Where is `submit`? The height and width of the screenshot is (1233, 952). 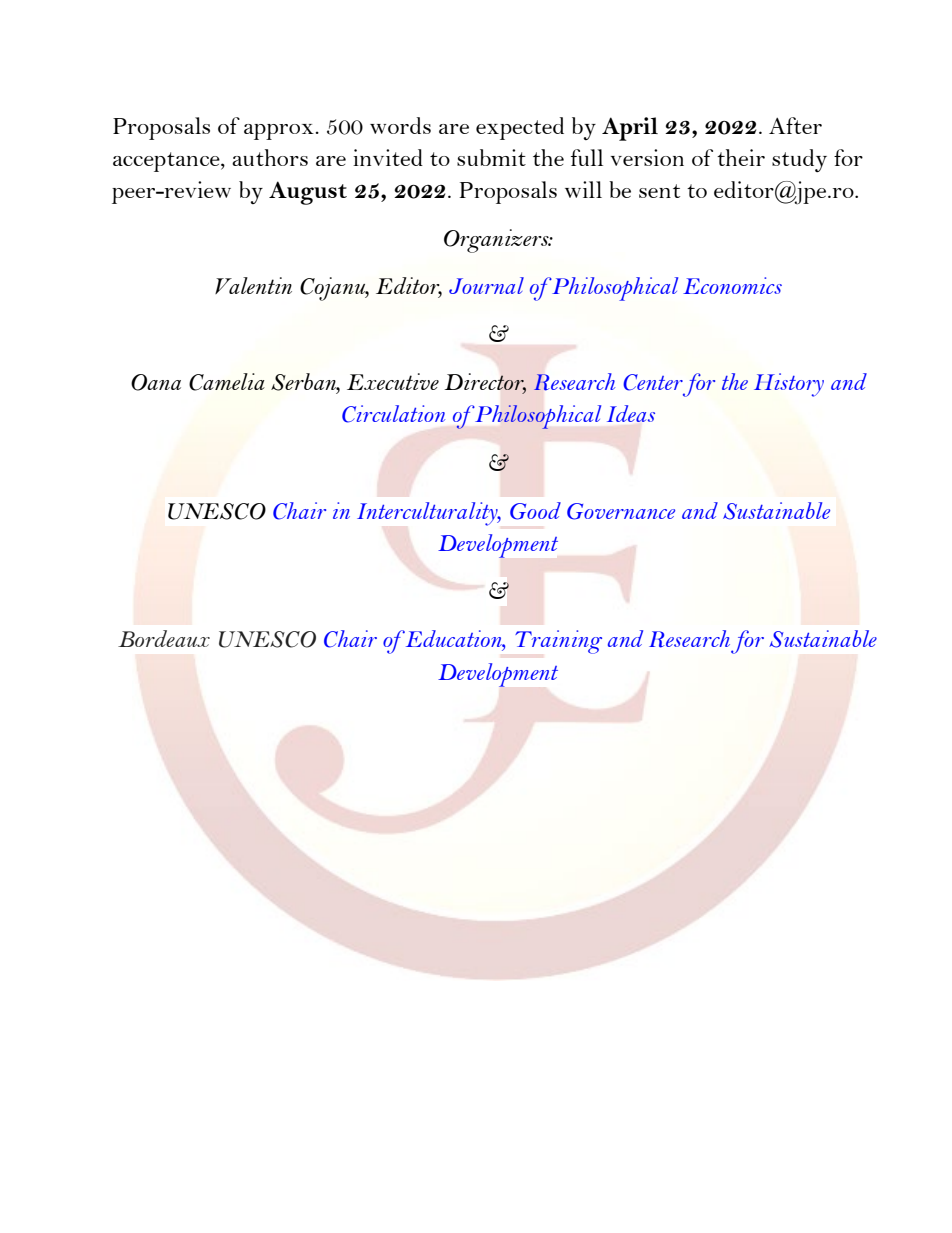
submit is located at coordinates (491, 157).
